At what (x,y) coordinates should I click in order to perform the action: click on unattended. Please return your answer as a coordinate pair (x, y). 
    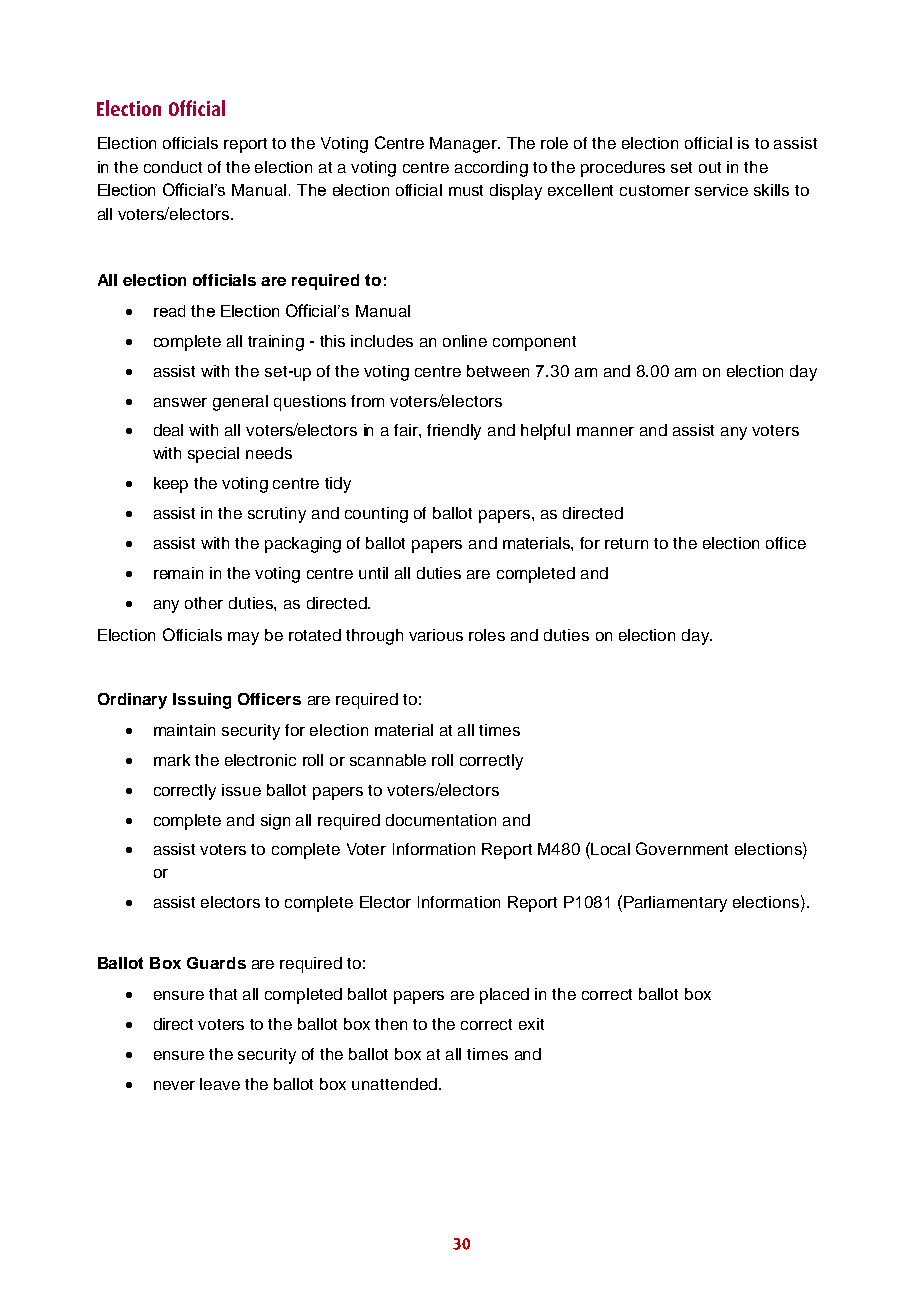
    Looking at the image, I should click on (394, 1084).
